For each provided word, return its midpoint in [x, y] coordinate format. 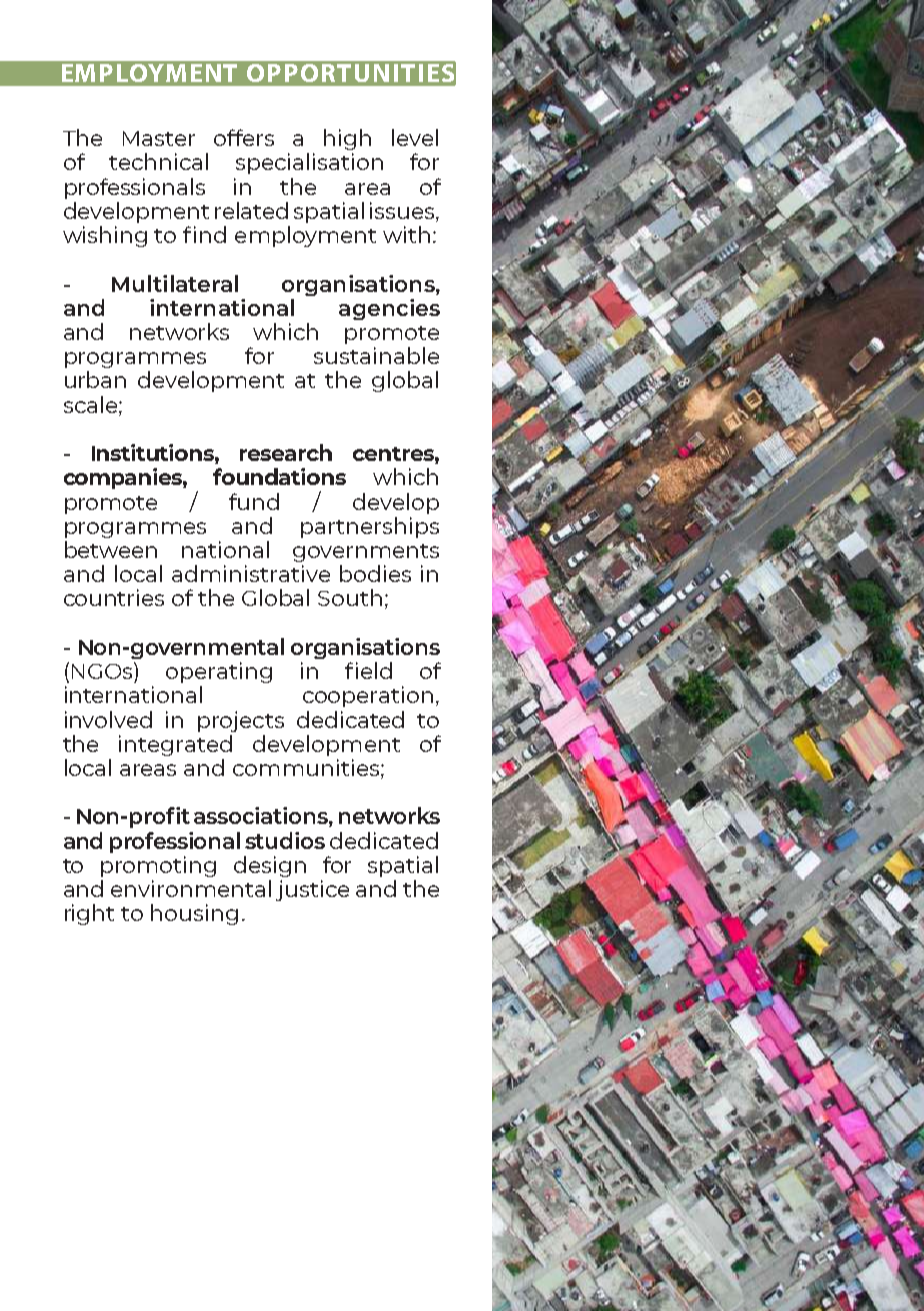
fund [254, 501]
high [347, 139]
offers [244, 137]
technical [158, 161]
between [111, 549]
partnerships [370, 527]
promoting [158, 866]
